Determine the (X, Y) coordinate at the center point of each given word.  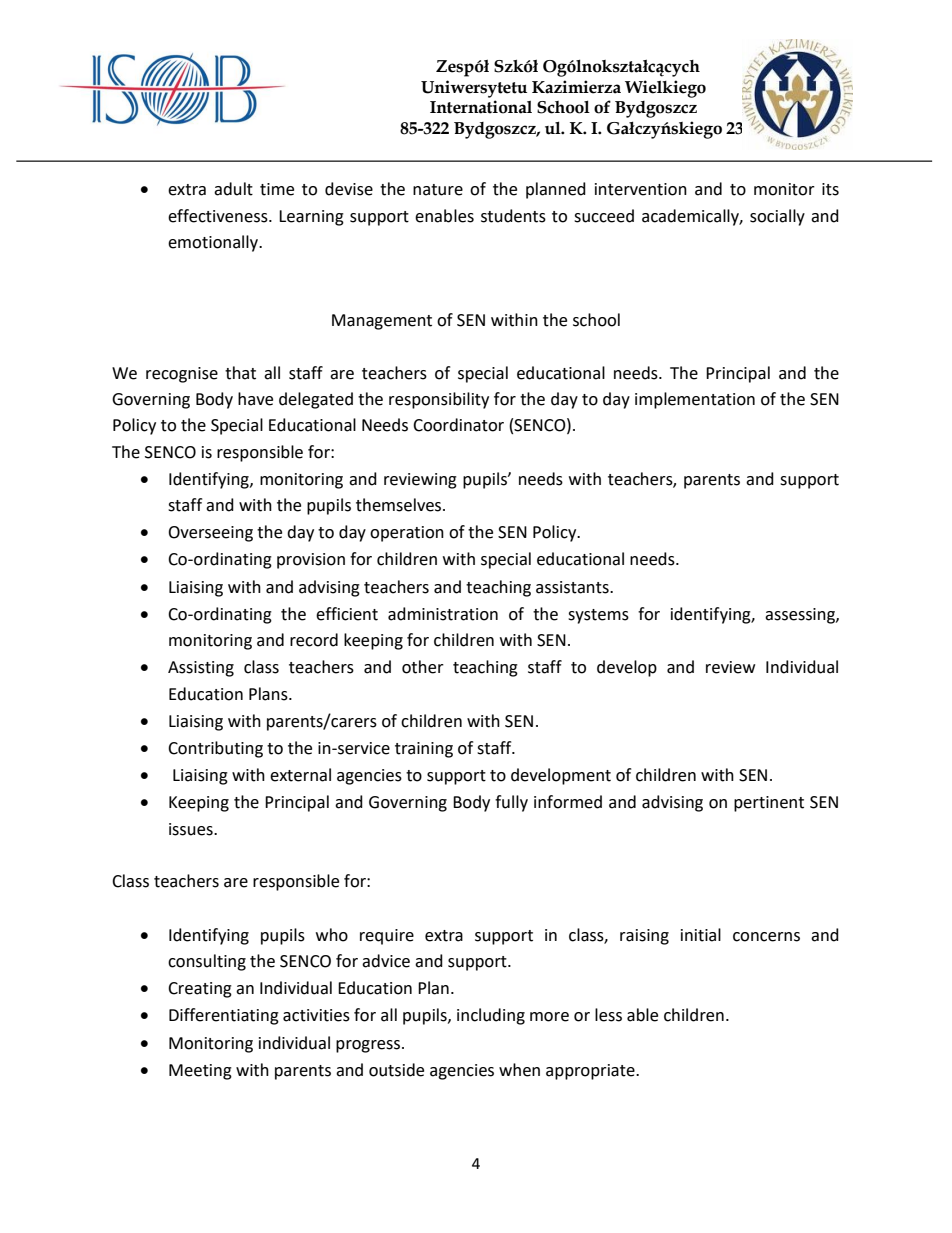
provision (311, 561)
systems (598, 616)
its (830, 189)
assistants (573, 587)
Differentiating (224, 1016)
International (481, 107)
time (277, 189)
